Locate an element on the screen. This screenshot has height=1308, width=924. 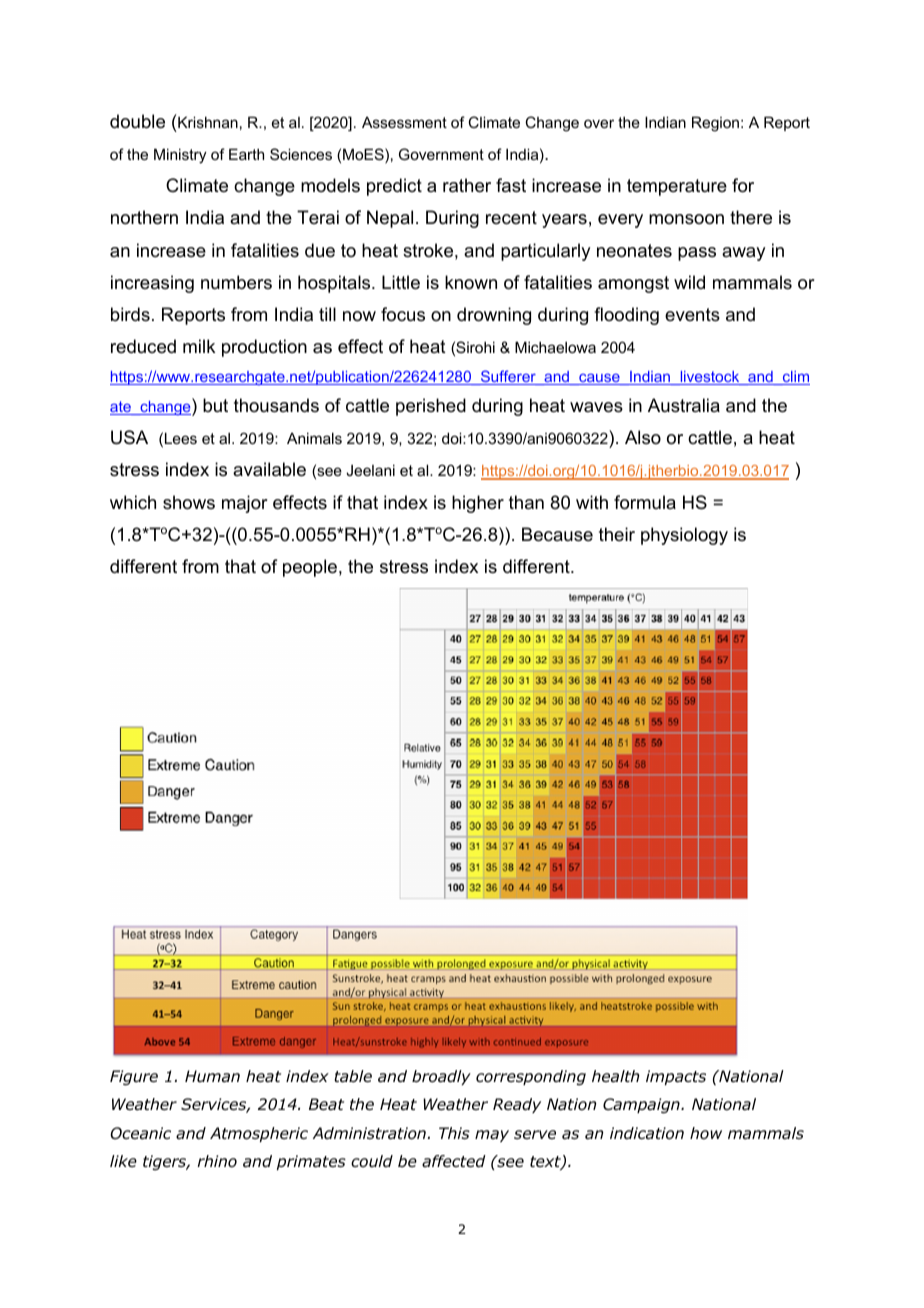
Australia is located at coordinates (684, 405).
